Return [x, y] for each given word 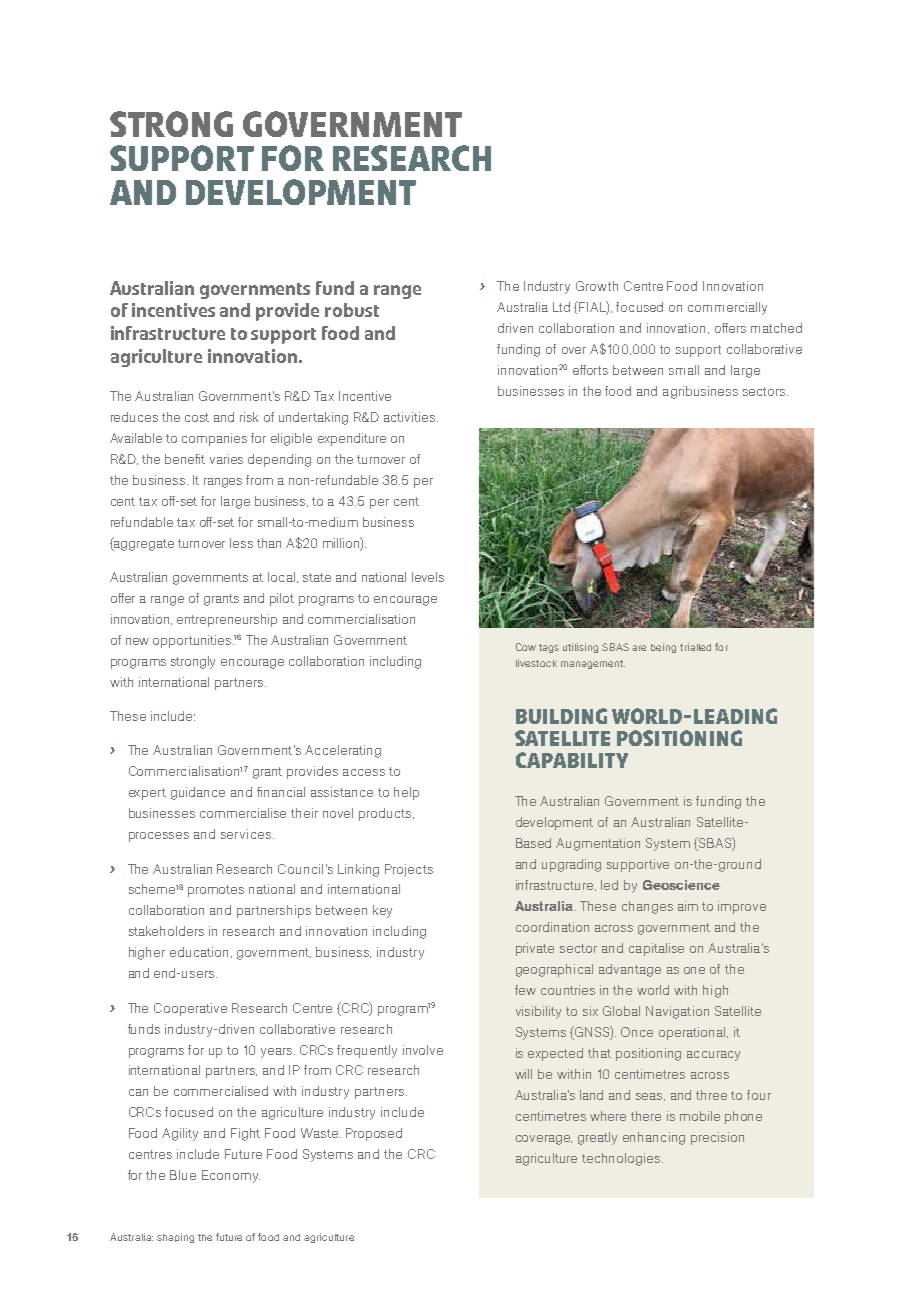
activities [409, 417]
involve [423, 1050]
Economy [231, 1176]
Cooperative [190, 1009]
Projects [409, 870]
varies [226, 459]
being [663, 648]
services [246, 834]
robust [352, 310]
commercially [727, 308]
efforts [590, 370]
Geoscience [681, 885]
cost [197, 417]
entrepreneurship [227, 620]
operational [693, 1033]
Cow [526, 647]
